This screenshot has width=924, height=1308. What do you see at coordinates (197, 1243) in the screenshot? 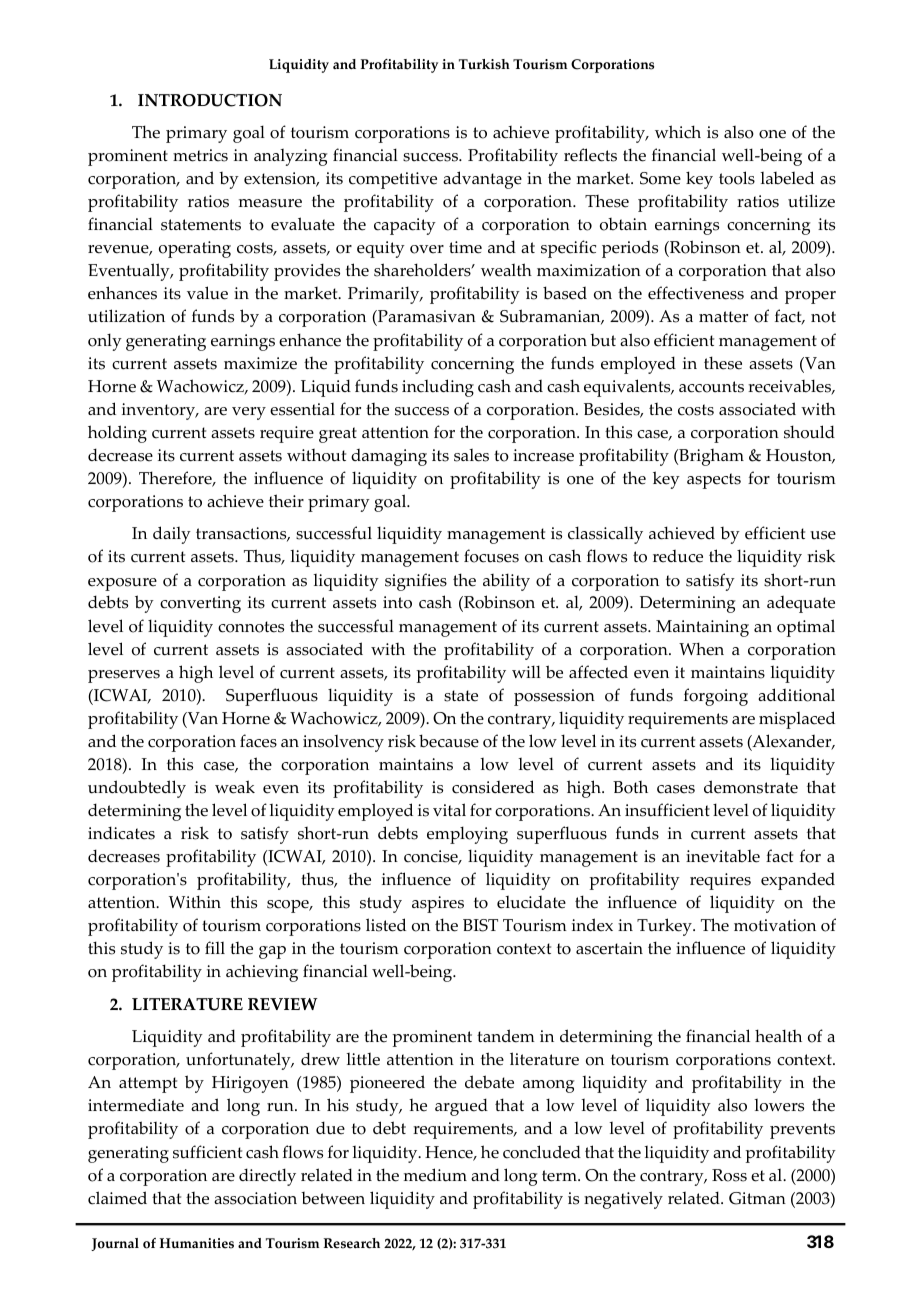
I see `Humanities` at bounding box center [197, 1243].
